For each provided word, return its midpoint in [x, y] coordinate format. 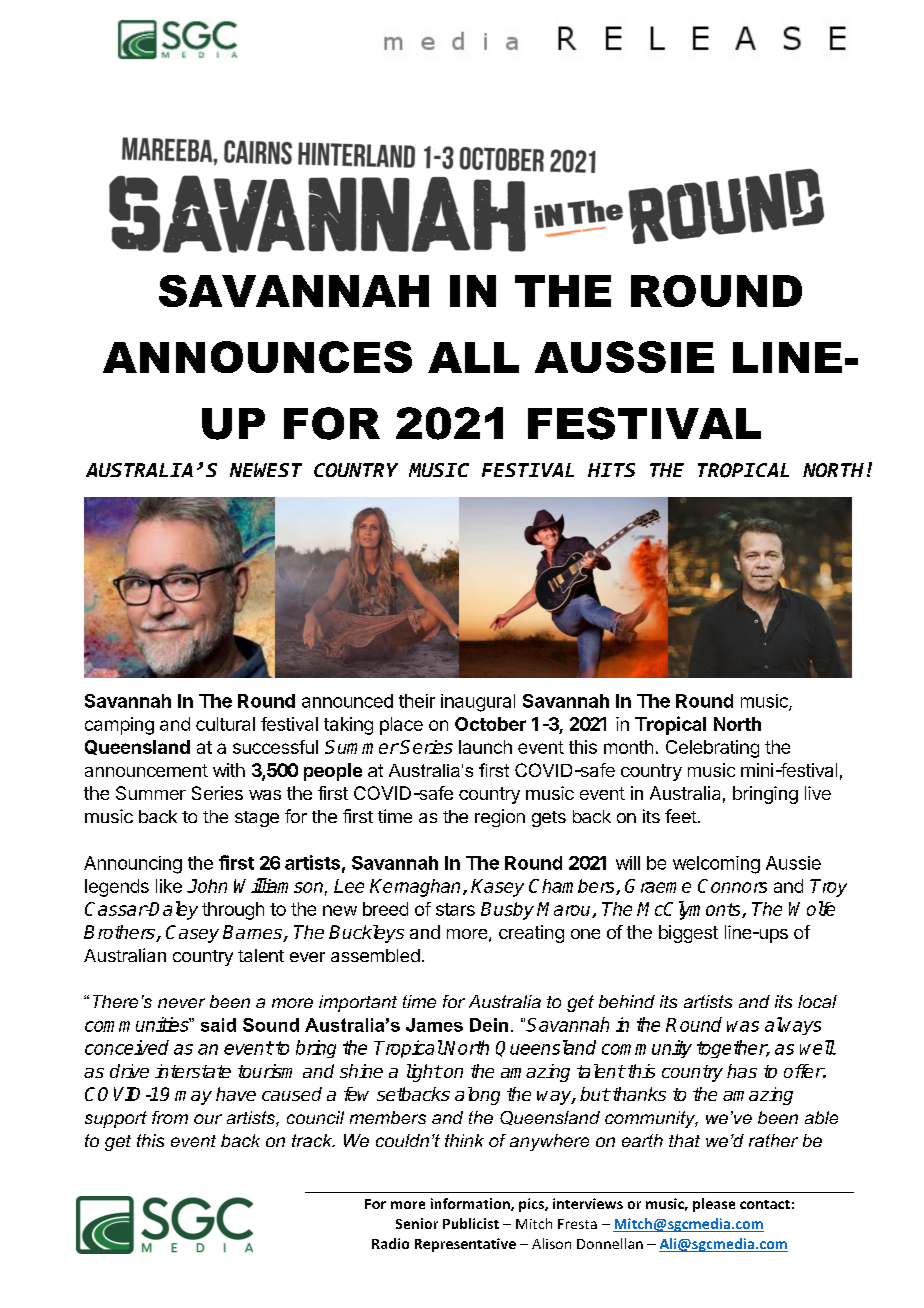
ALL [473, 357]
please [714, 1205]
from [170, 1117]
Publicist [471, 1223]
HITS [611, 470]
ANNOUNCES [257, 357]
